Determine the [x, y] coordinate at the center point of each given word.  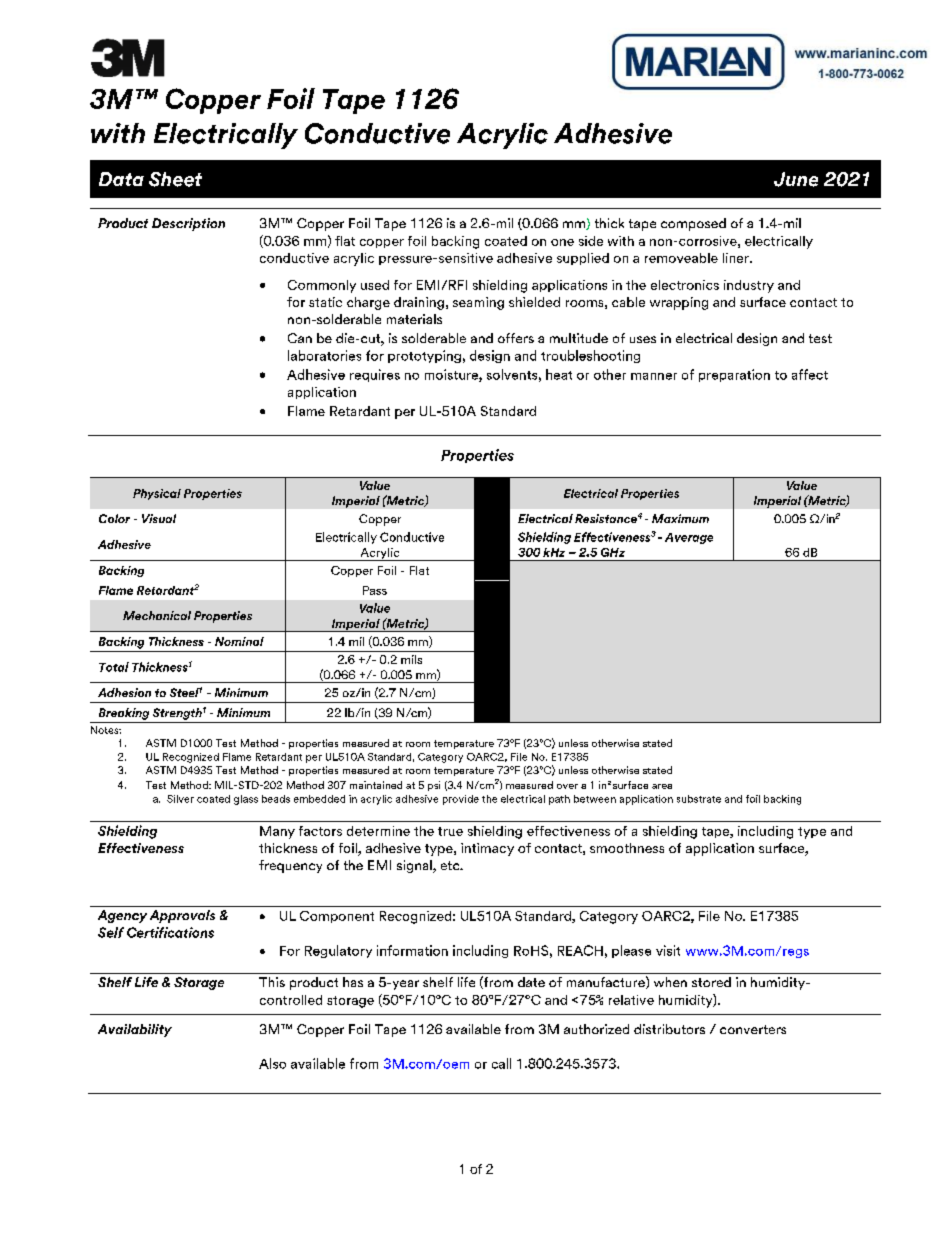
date [531, 982]
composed [693, 224]
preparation [734, 375]
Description [188, 224]
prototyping [424, 356]
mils [411, 659]
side [591, 241]
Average [689, 538]
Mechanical [157, 615]
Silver [180, 799]
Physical [157, 494]
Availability [135, 1030]
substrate [699, 799]
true [450, 831]
